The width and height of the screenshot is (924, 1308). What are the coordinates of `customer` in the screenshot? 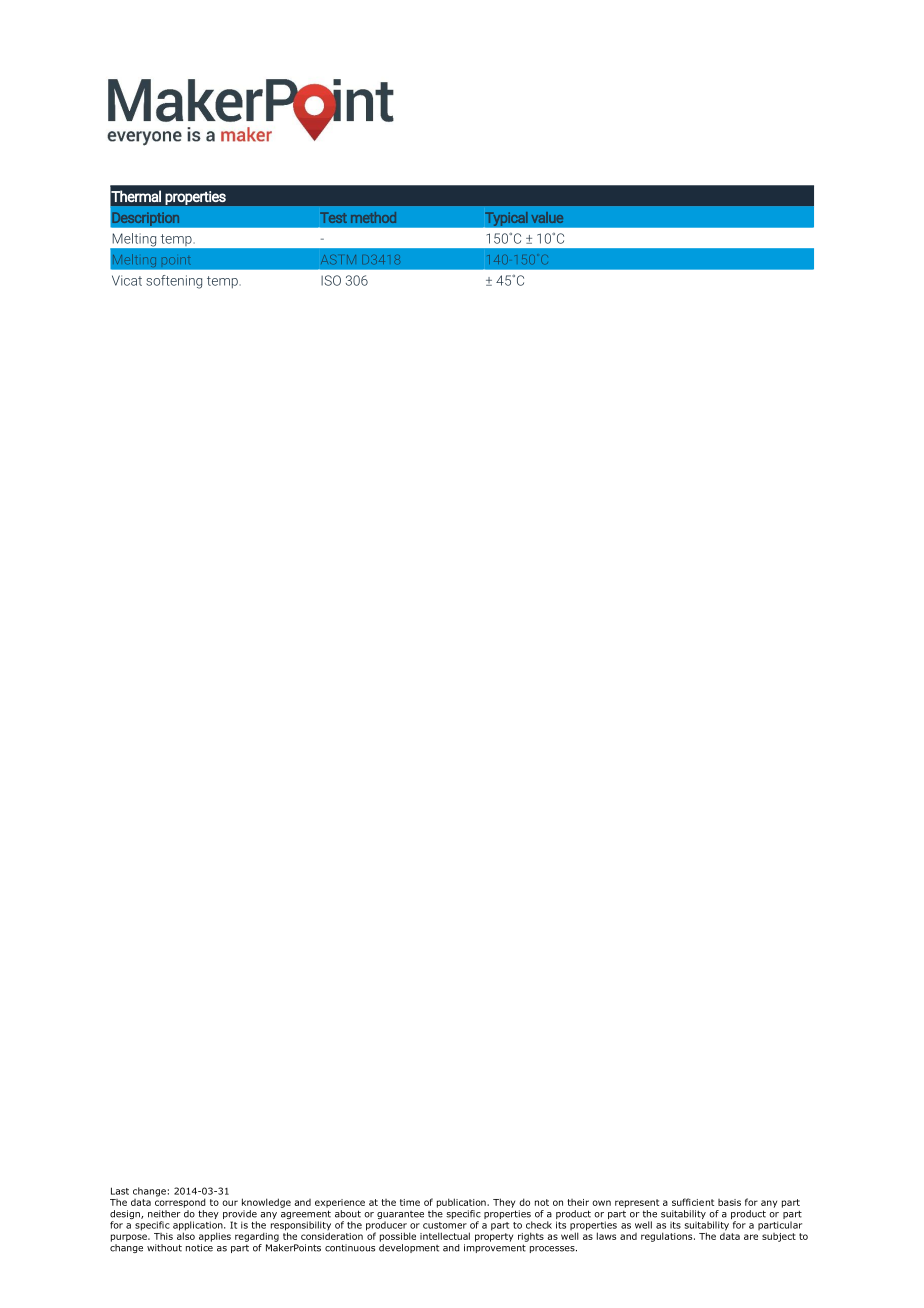 It's located at (445, 1225).
